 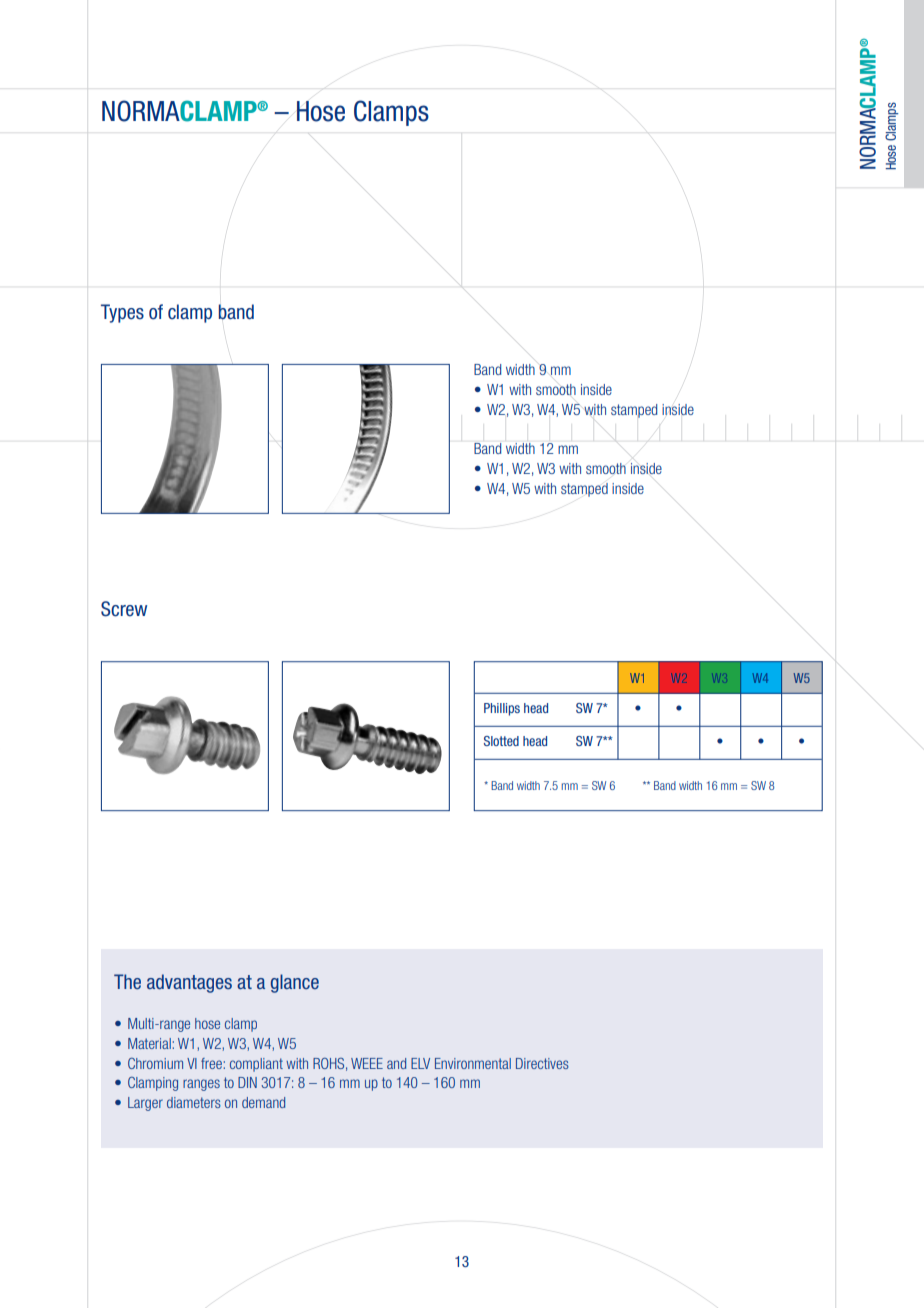 I want to click on compliant, so click(x=256, y=1065).
